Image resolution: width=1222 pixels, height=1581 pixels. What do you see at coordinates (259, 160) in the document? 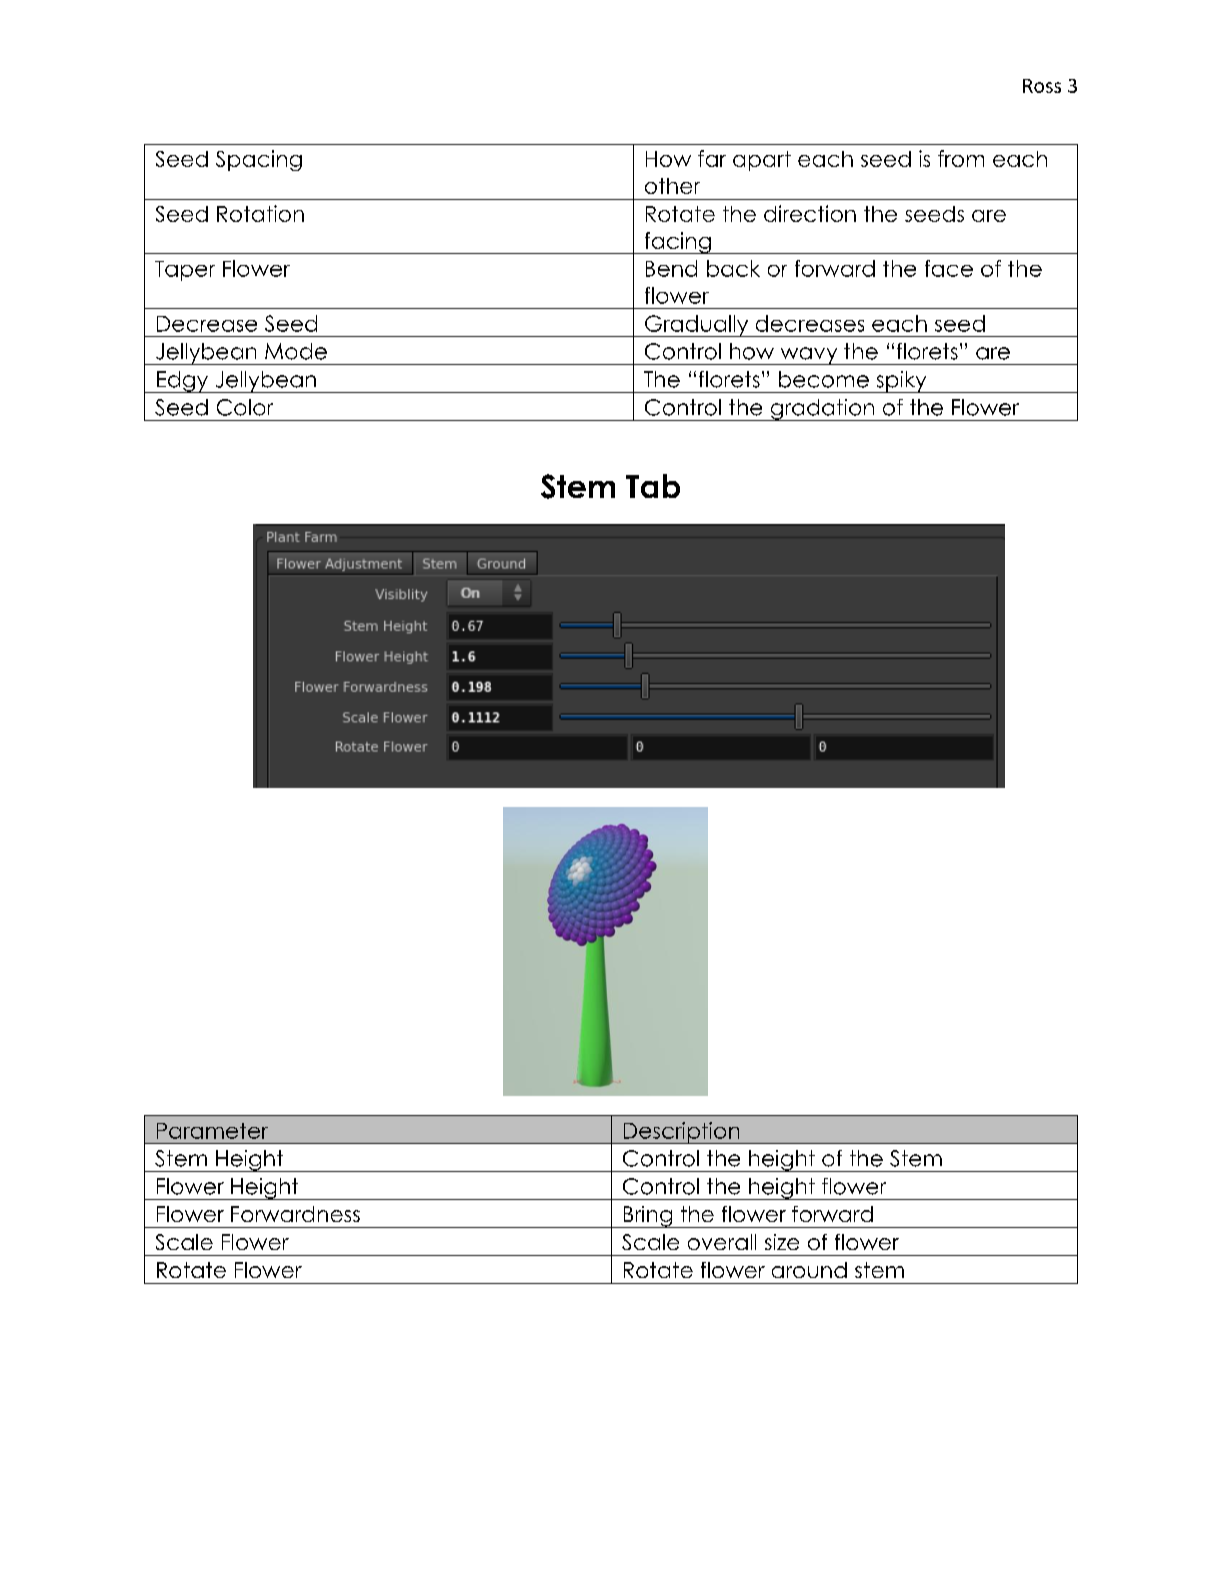
I see `Spacing` at bounding box center [259, 160].
